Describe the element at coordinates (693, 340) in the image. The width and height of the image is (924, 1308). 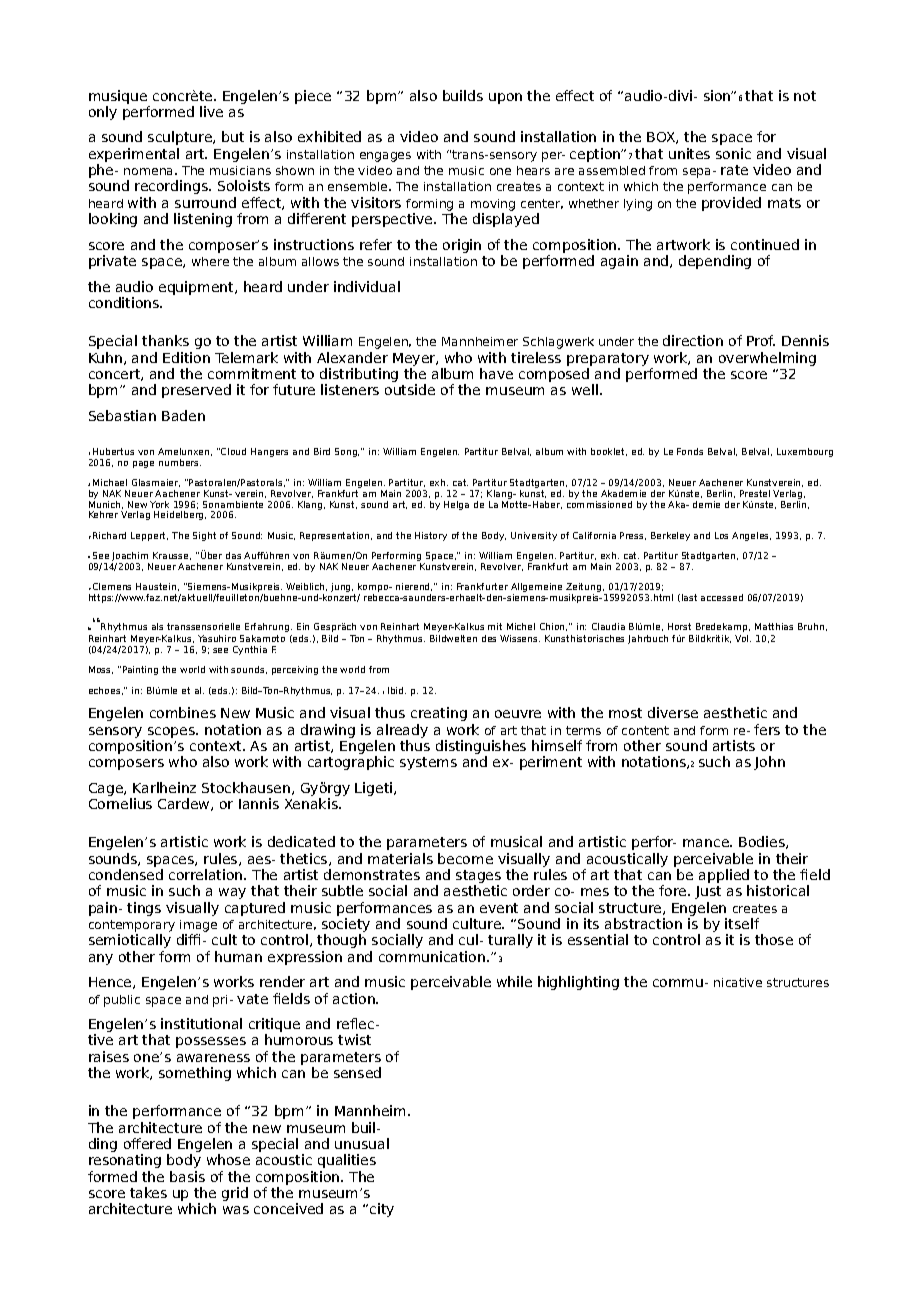
I see `direction` at that location.
